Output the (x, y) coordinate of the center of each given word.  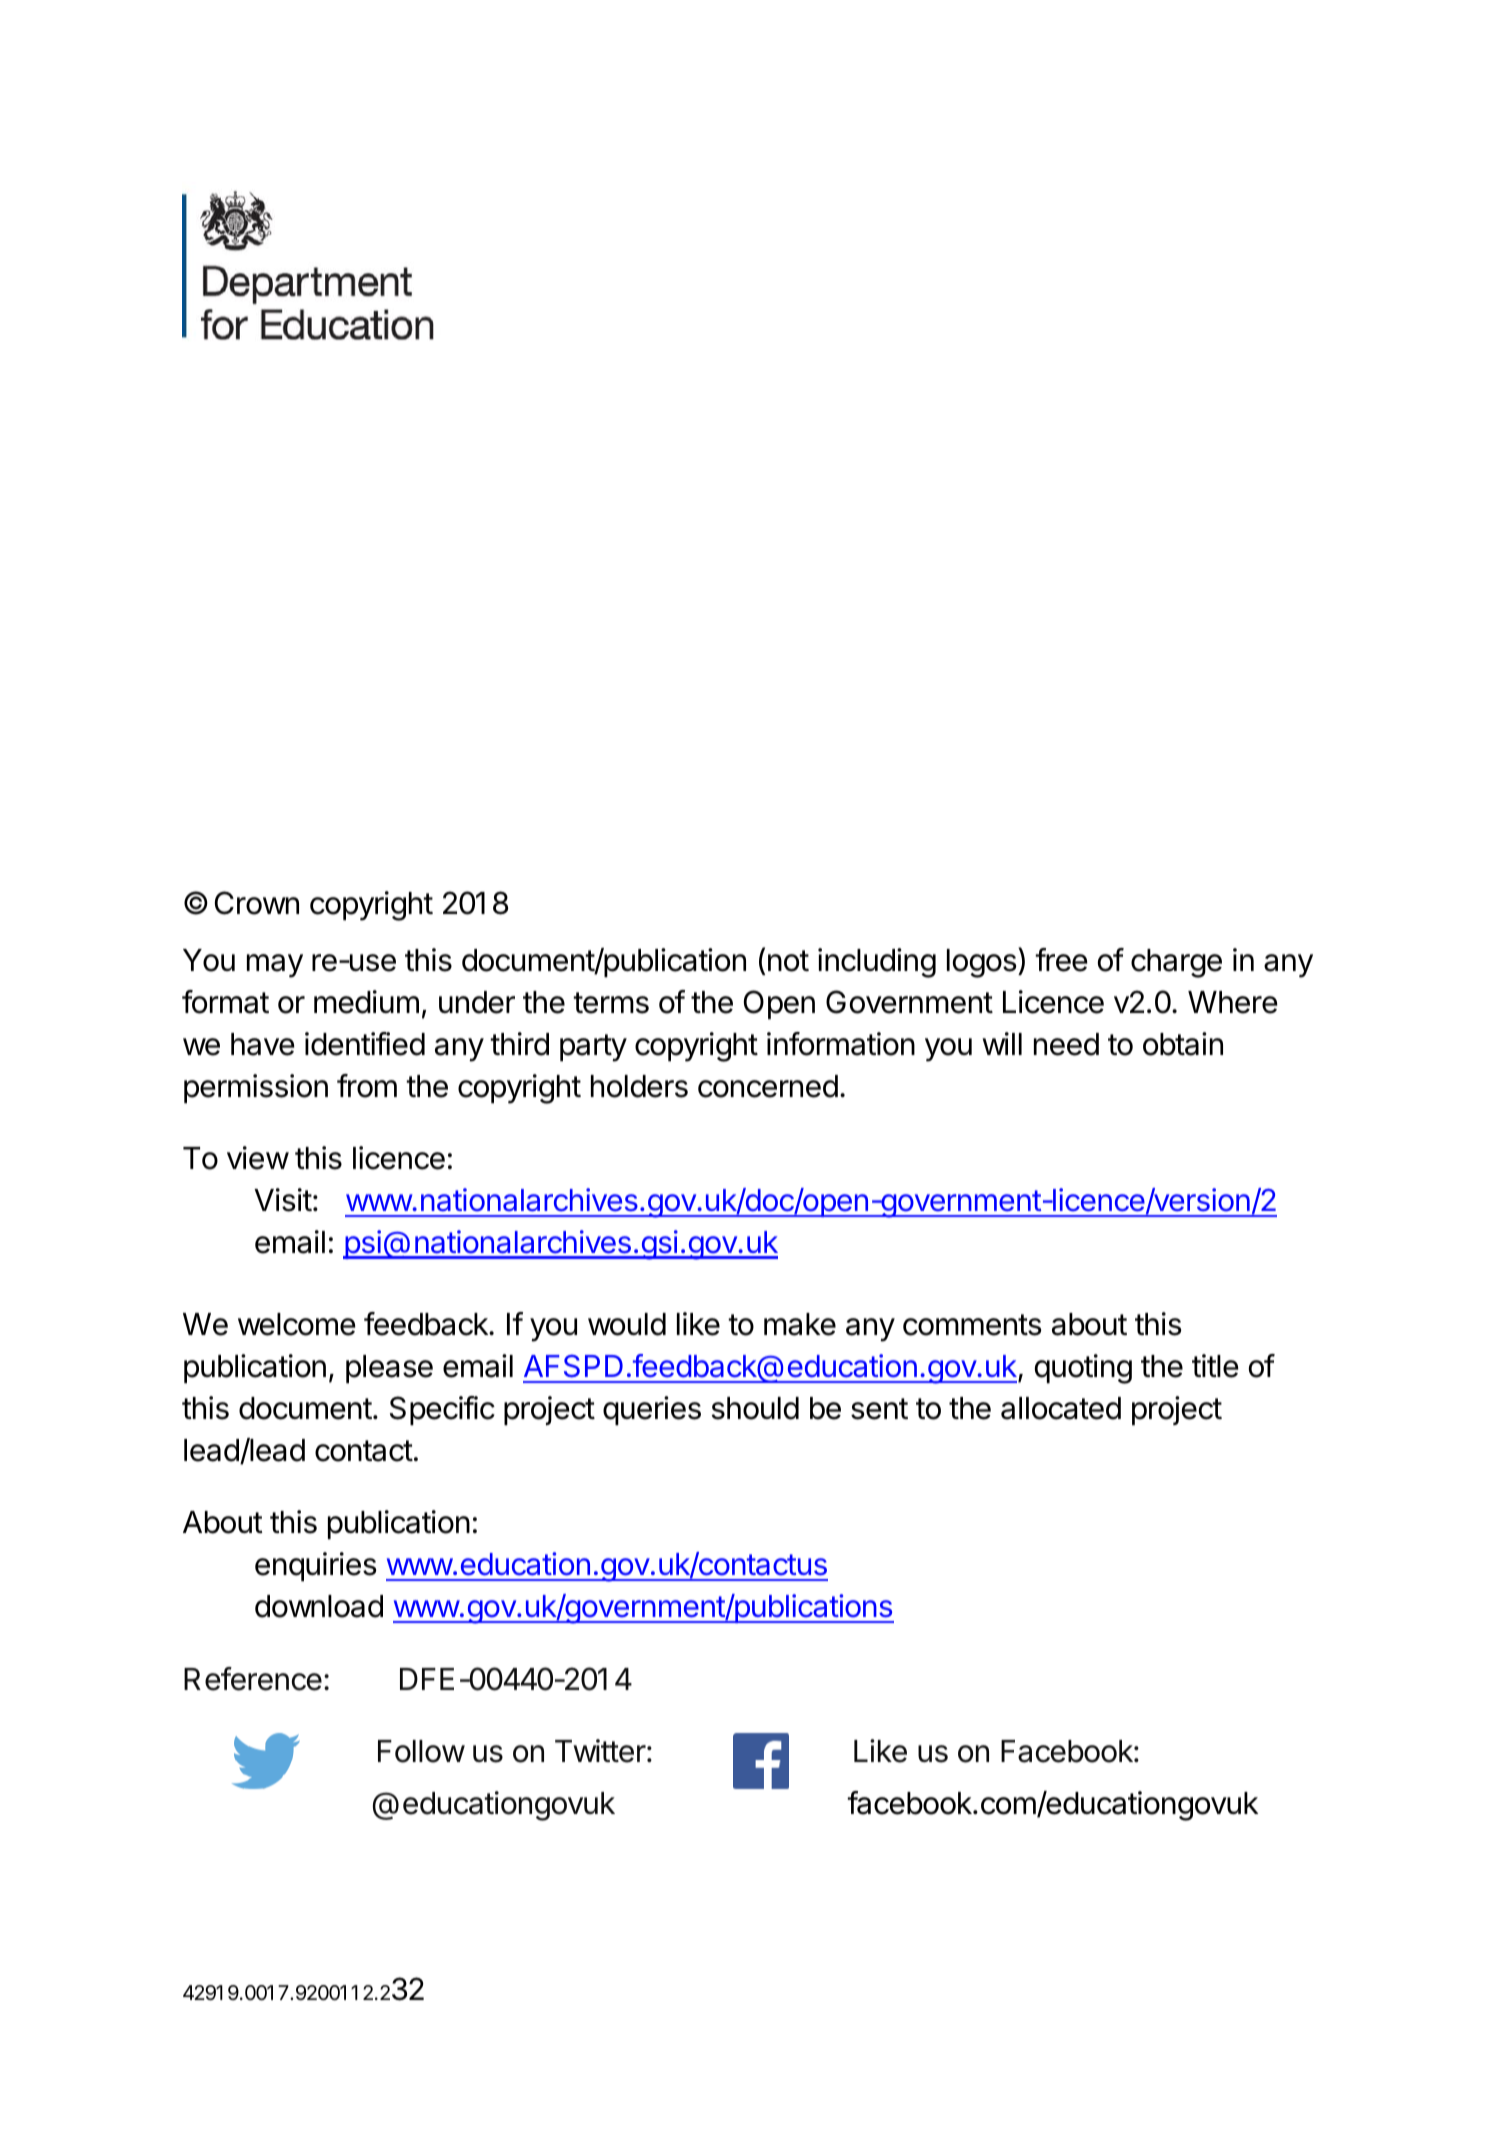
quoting (1083, 1369)
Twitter (600, 1751)
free (1061, 960)
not (788, 961)
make (800, 1324)
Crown (257, 903)
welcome (297, 1324)
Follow (421, 1751)
